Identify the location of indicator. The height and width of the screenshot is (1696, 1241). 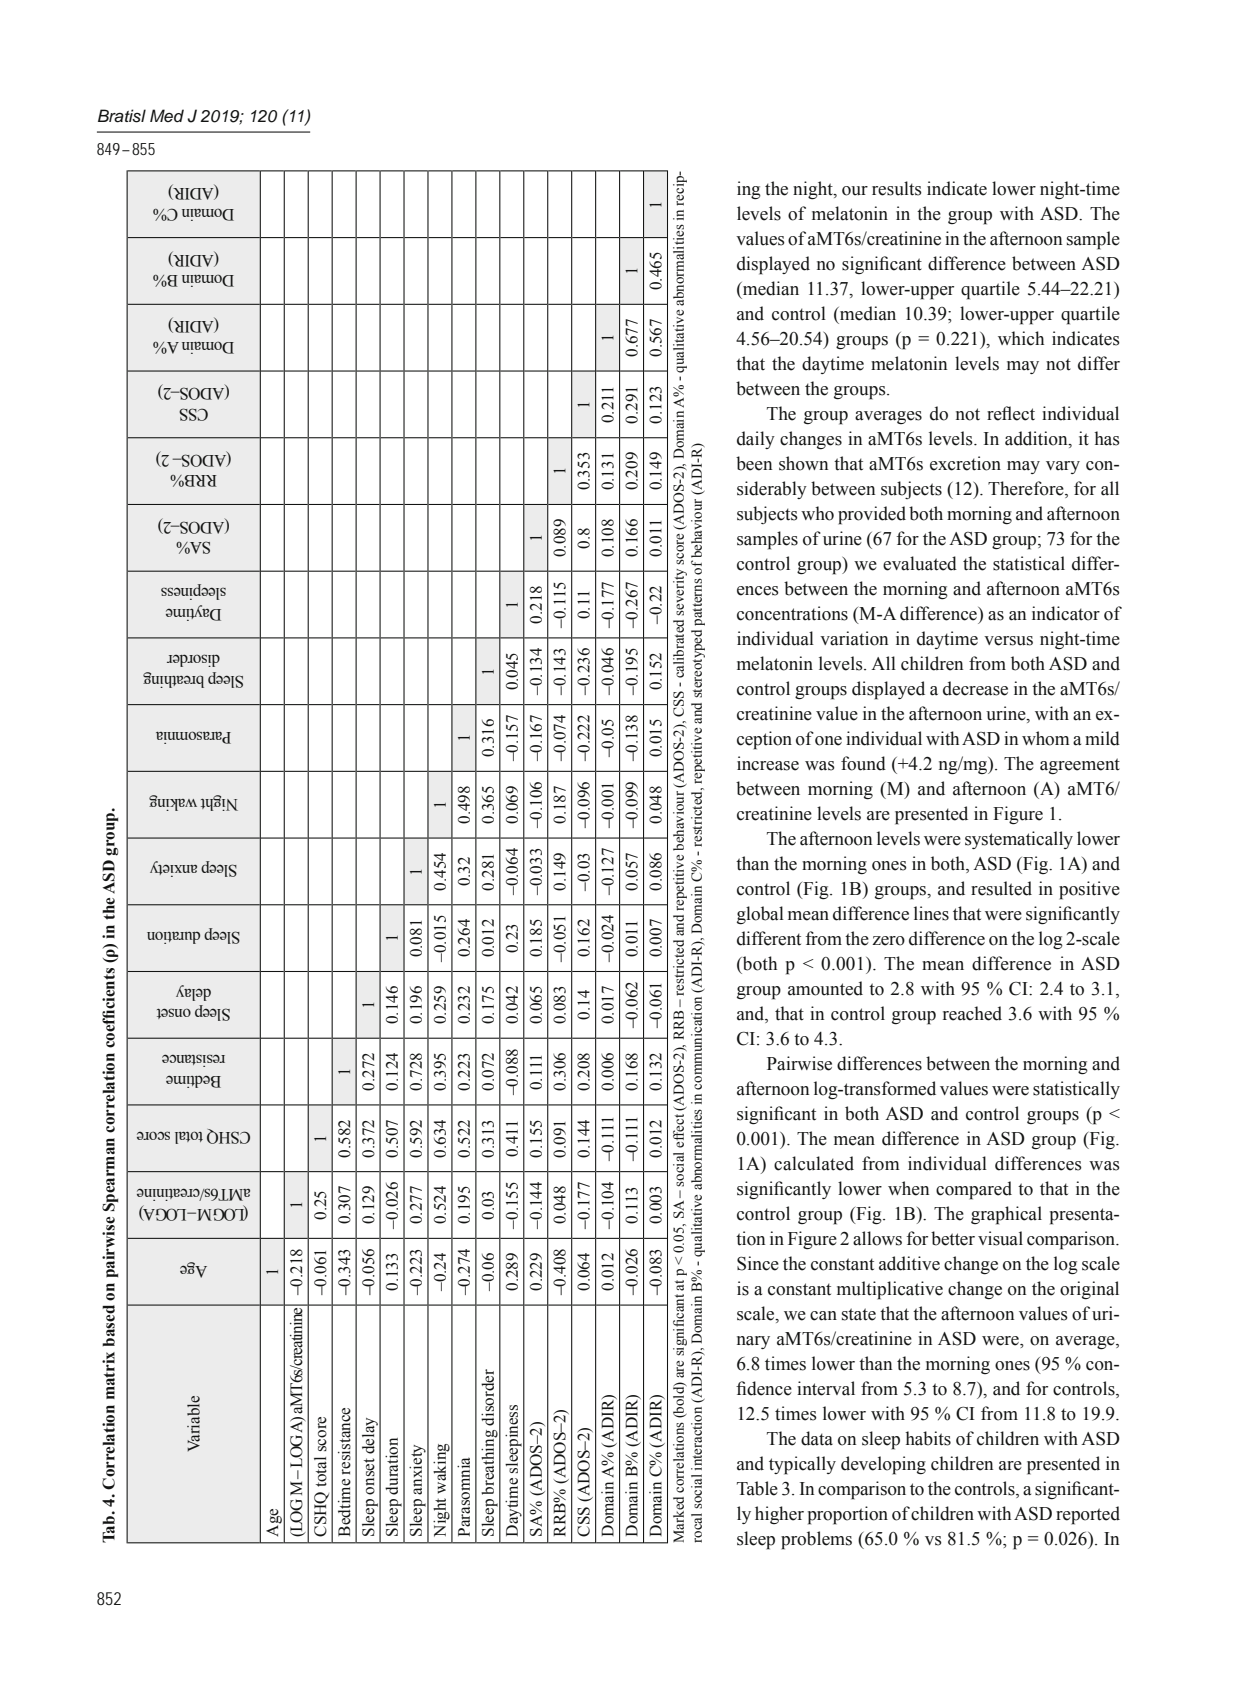
(1066, 613).
